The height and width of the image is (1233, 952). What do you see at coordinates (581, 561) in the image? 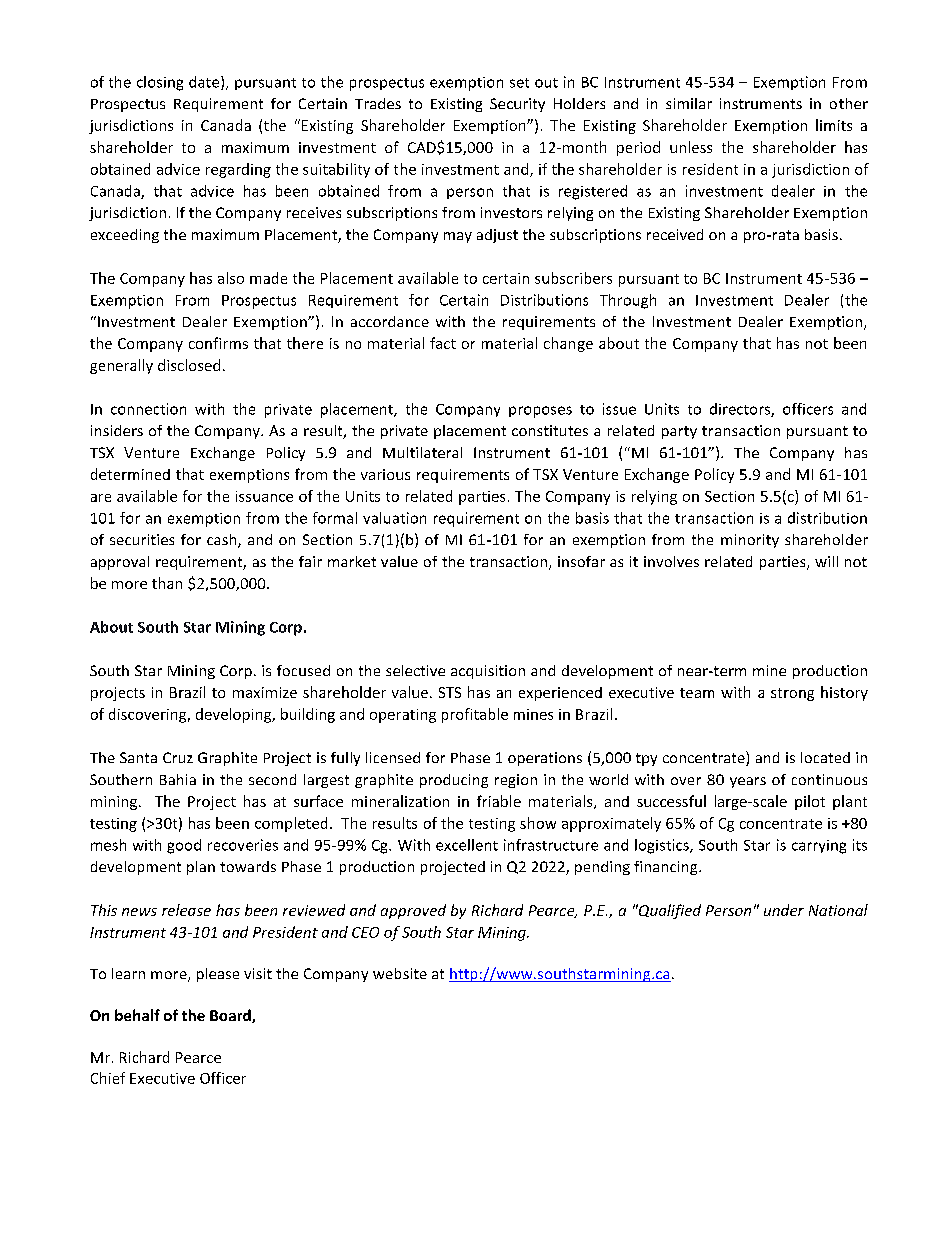
I see `insofar` at bounding box center [581, 561].
